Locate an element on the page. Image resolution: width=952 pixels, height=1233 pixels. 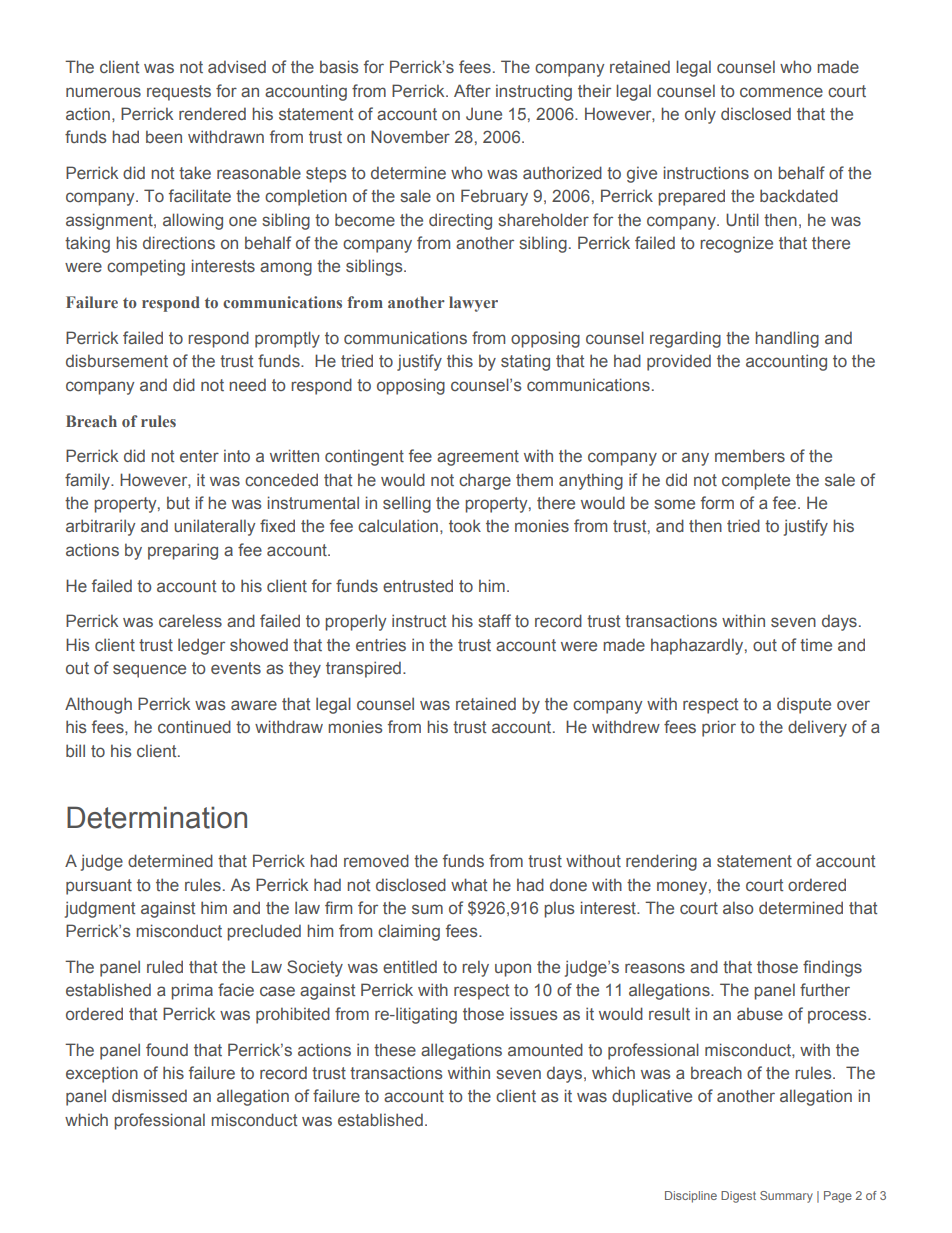
these is located at coordinates (395, 1049).
